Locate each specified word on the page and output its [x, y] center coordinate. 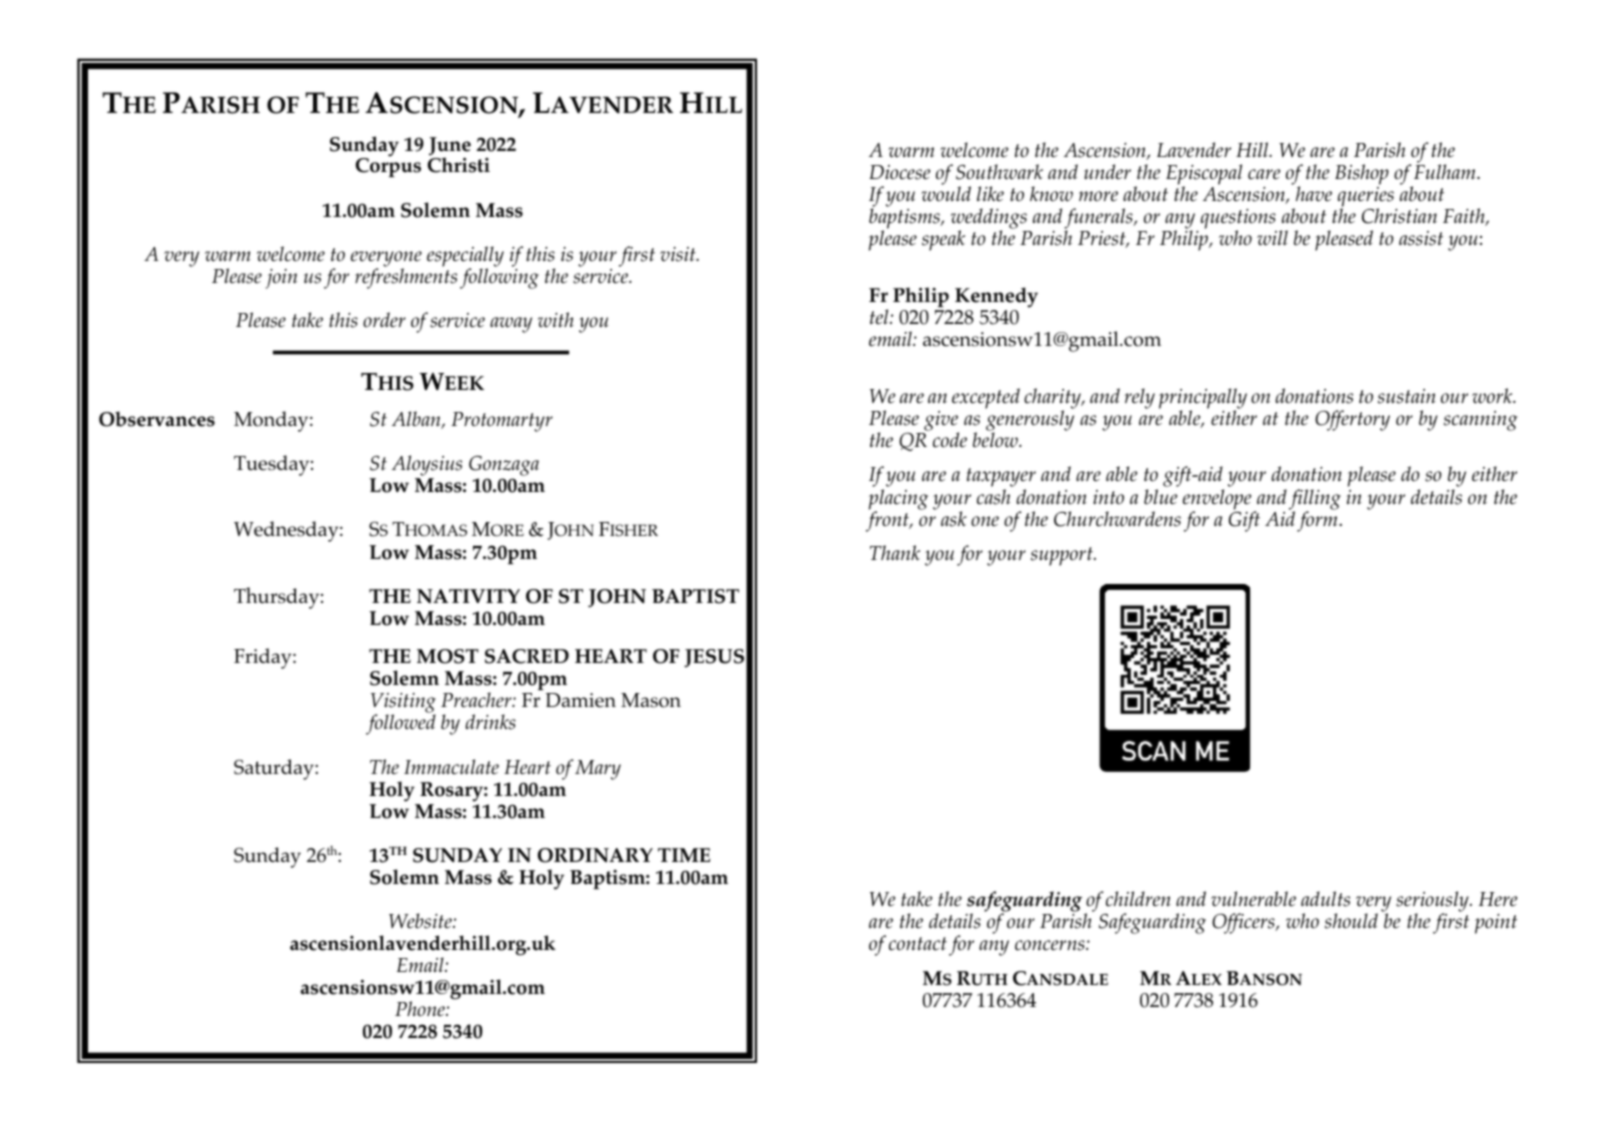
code [950, 440]
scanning [1481, 421]
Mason [651, 700]
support [1063, 556]
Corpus [388, 167]
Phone [421, 1008]
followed [401, 724]
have [1314, 194]
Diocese [899, 172]
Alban [417, 420]
